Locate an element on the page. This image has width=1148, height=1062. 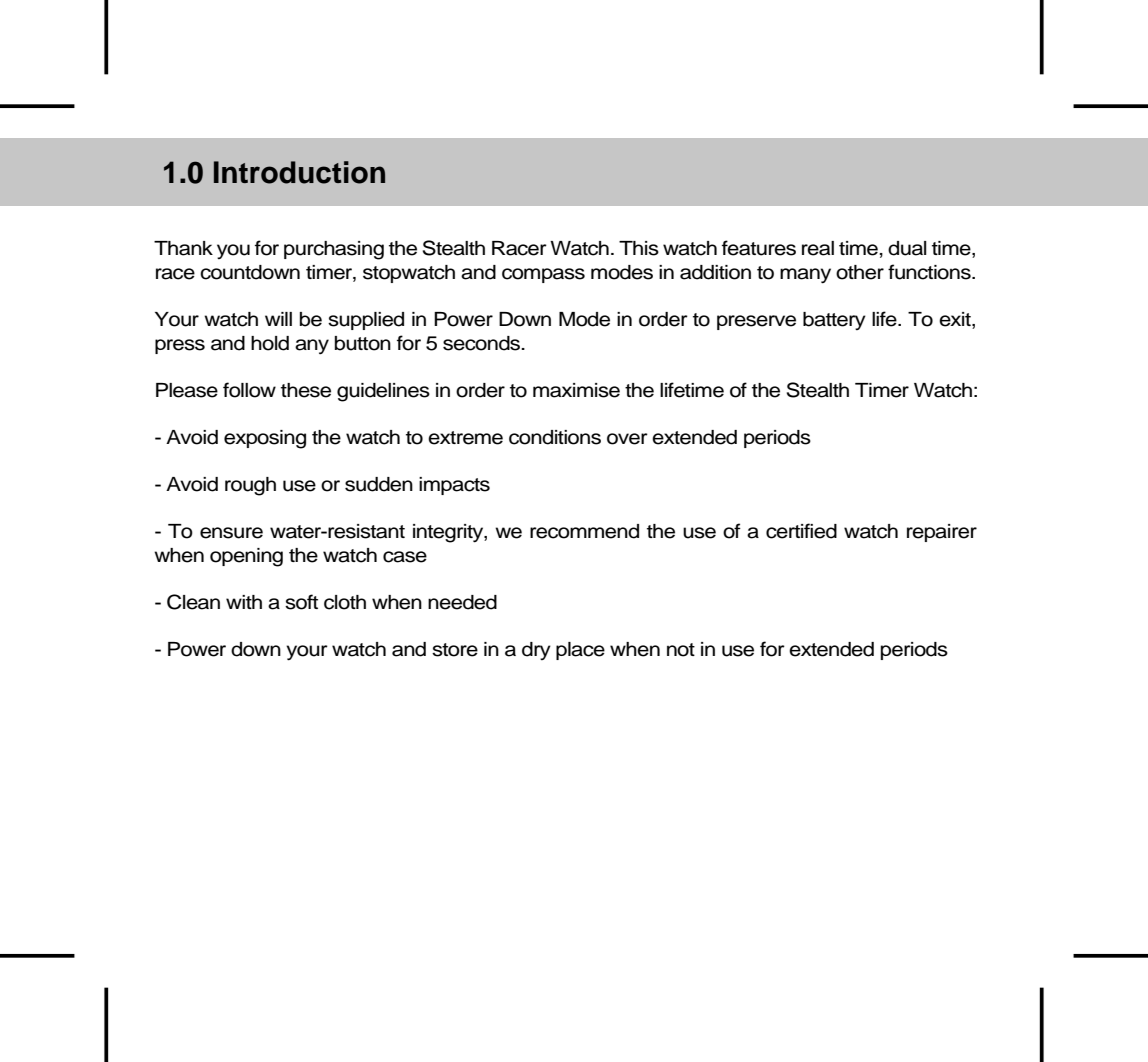
Introduction is located at coordinates (299, 172).
